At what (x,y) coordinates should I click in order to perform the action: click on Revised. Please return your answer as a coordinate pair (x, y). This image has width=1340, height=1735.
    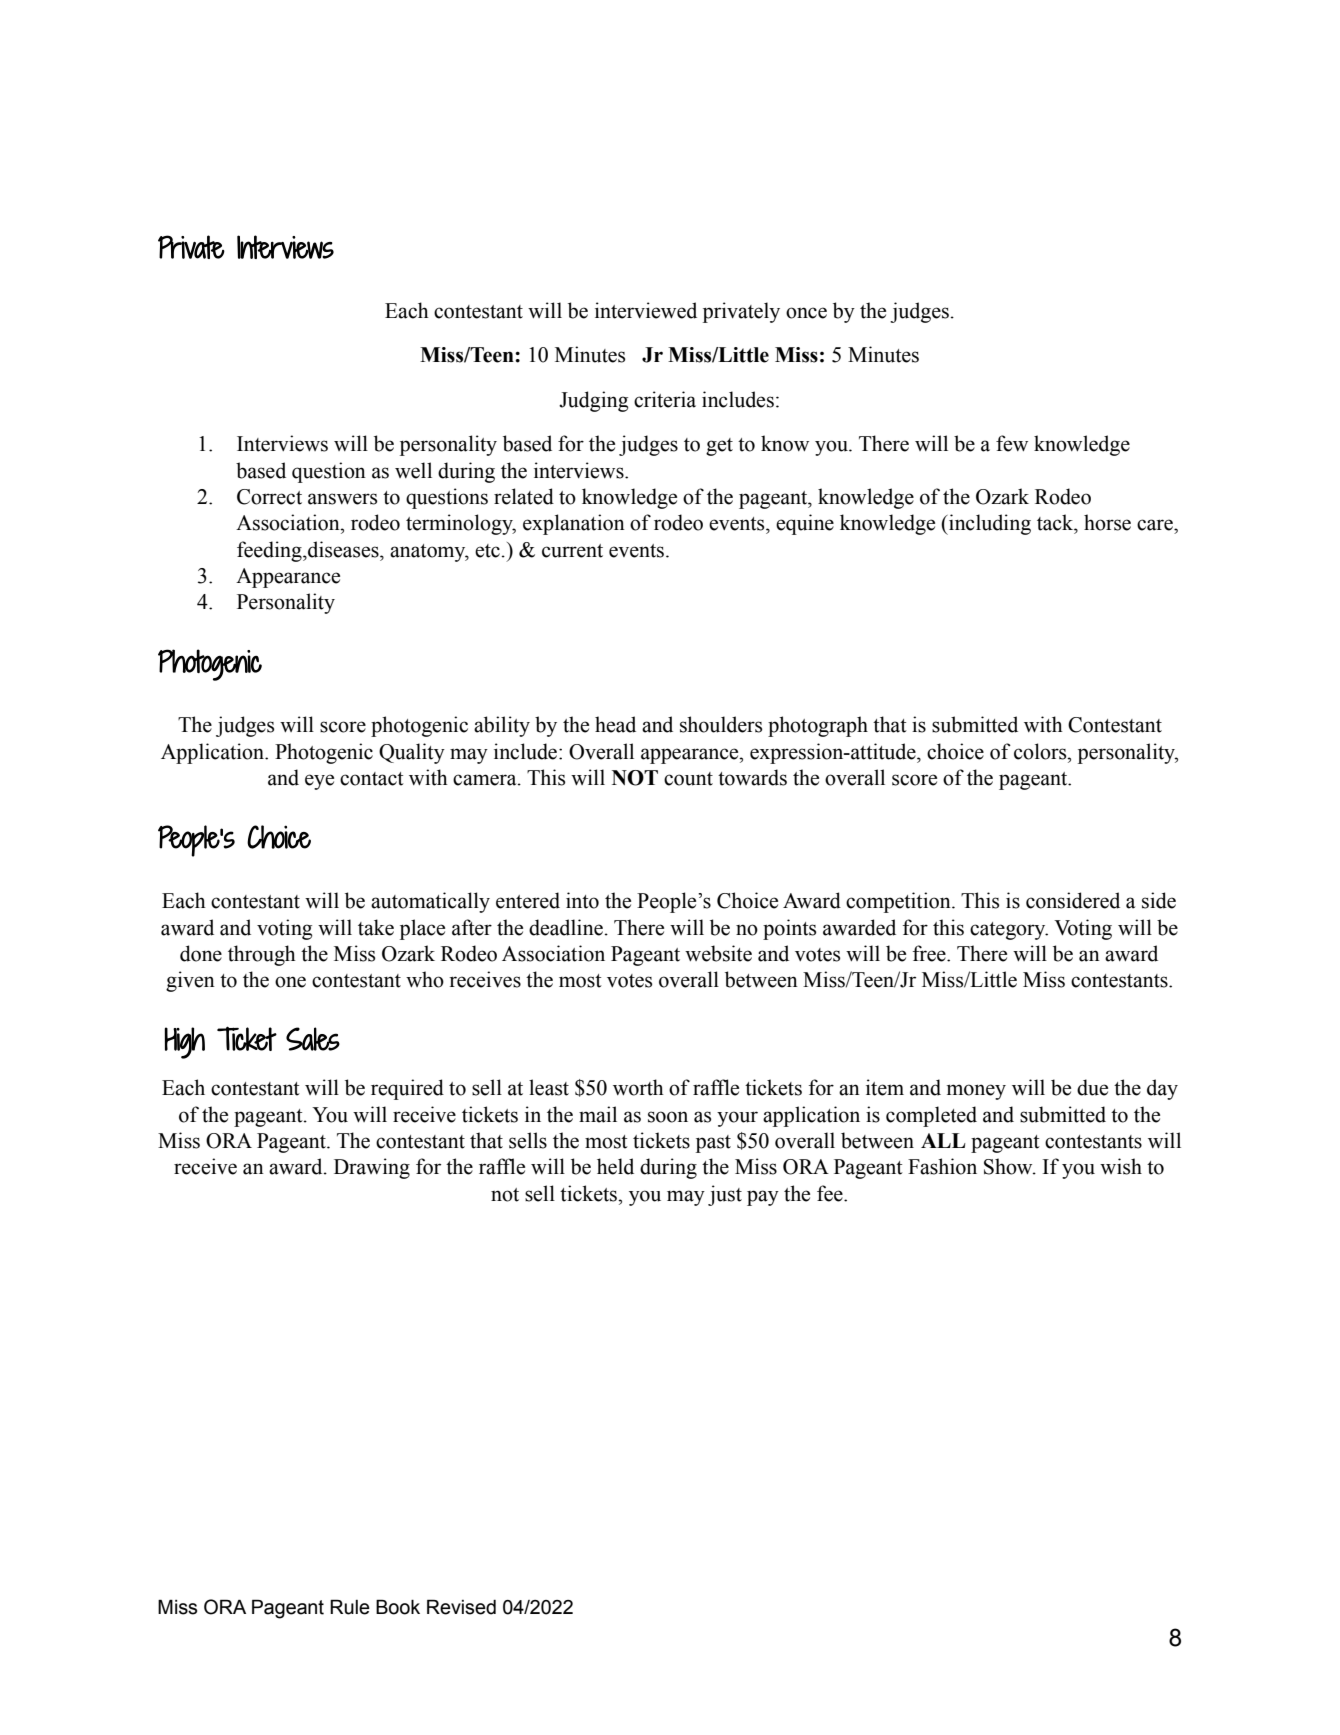
    Looking at the image, I should click on (461, 1607).
